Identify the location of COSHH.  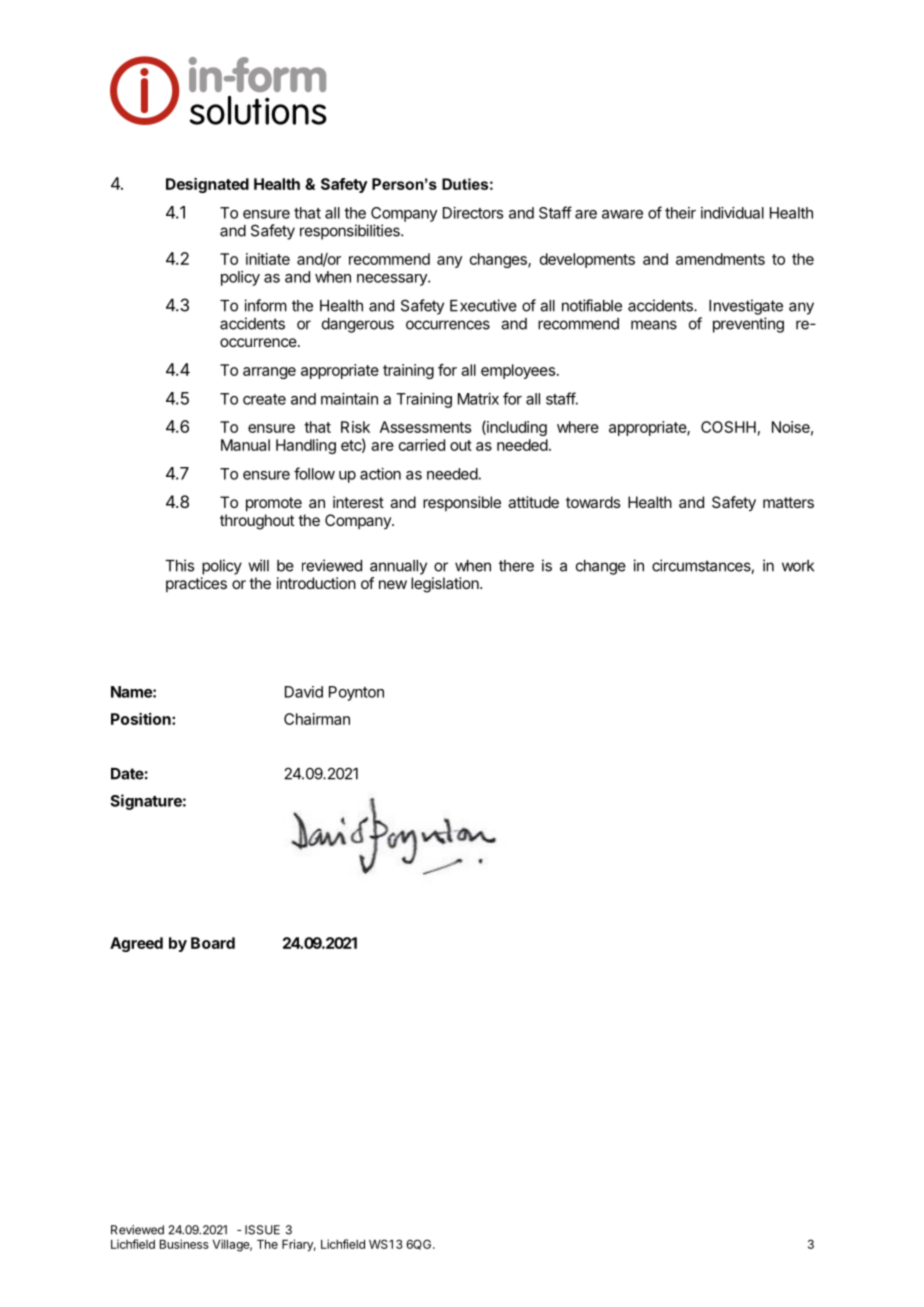
(728, 427).
